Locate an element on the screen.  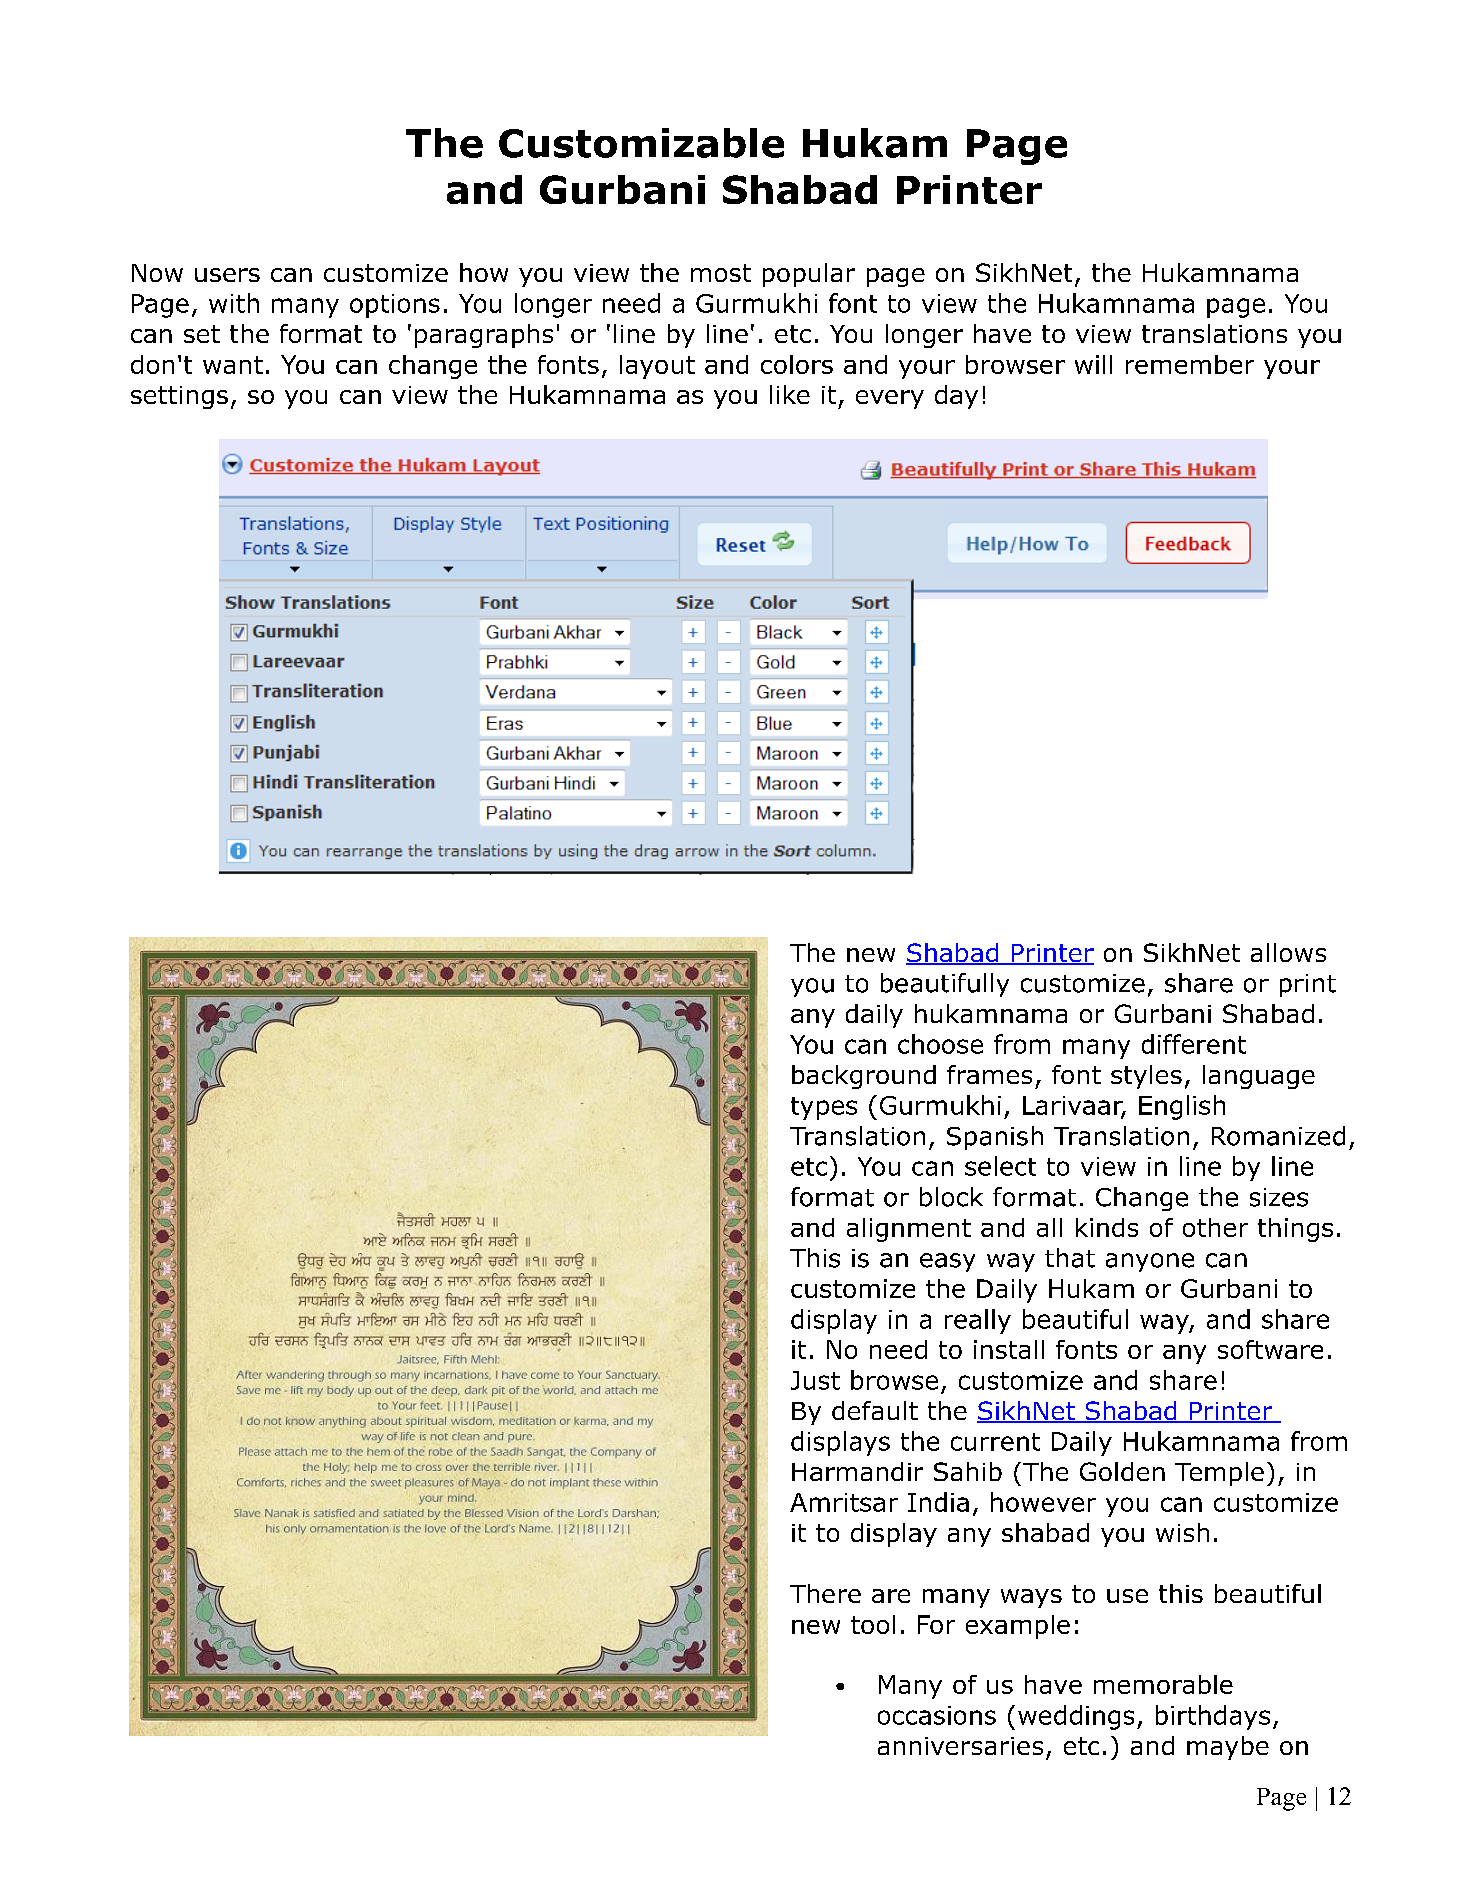
background is located at coordinates (864, 1077).
